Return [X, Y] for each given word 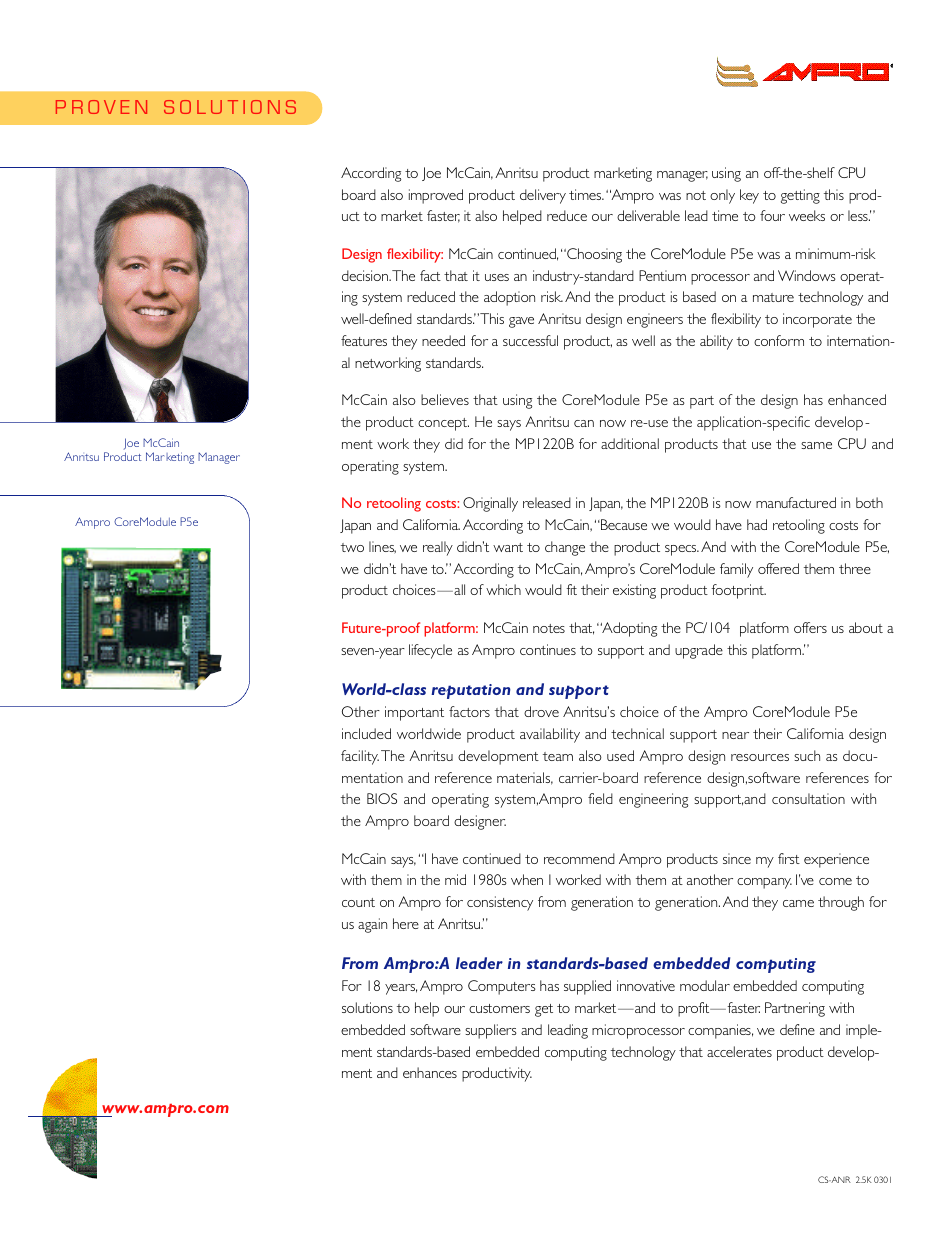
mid [455, 879]
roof [407, 627]
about [866, 627]
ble [671, 215]
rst [792, 859]
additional [630, 443]
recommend [579, 858]
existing [634, 591]
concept [443, 424]
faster [443, 216]
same [816, 445]
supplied [587, 987]
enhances [430, 1072]
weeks [807, 215]
